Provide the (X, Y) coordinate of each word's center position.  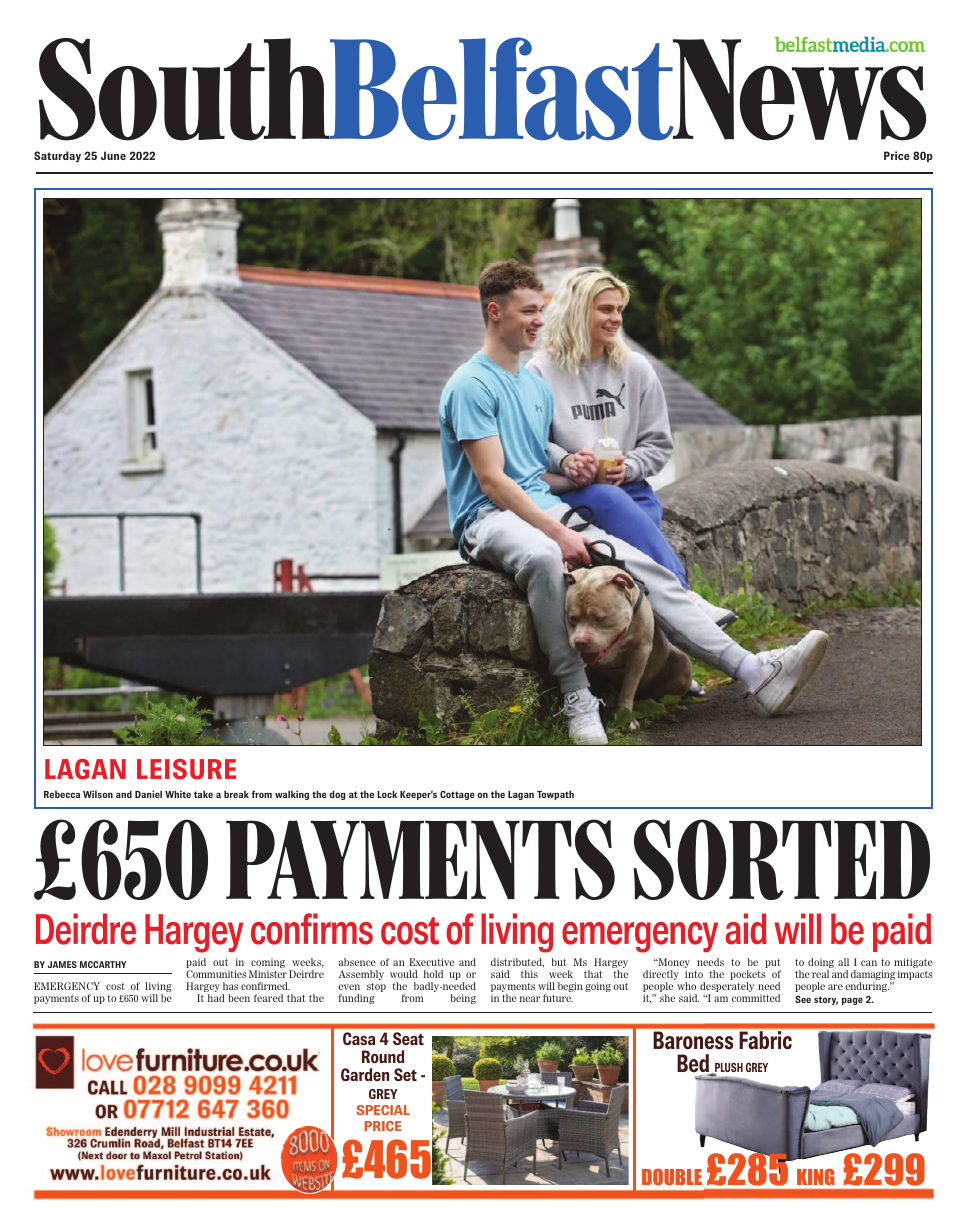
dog (337, 795)
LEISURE (186, 769)
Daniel (148, 794)
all (843, 962)
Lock (387, 794)
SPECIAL (383, 1110)
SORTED (781, 859)
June (113, 155)
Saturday (57, 157)
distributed (517, 962)
